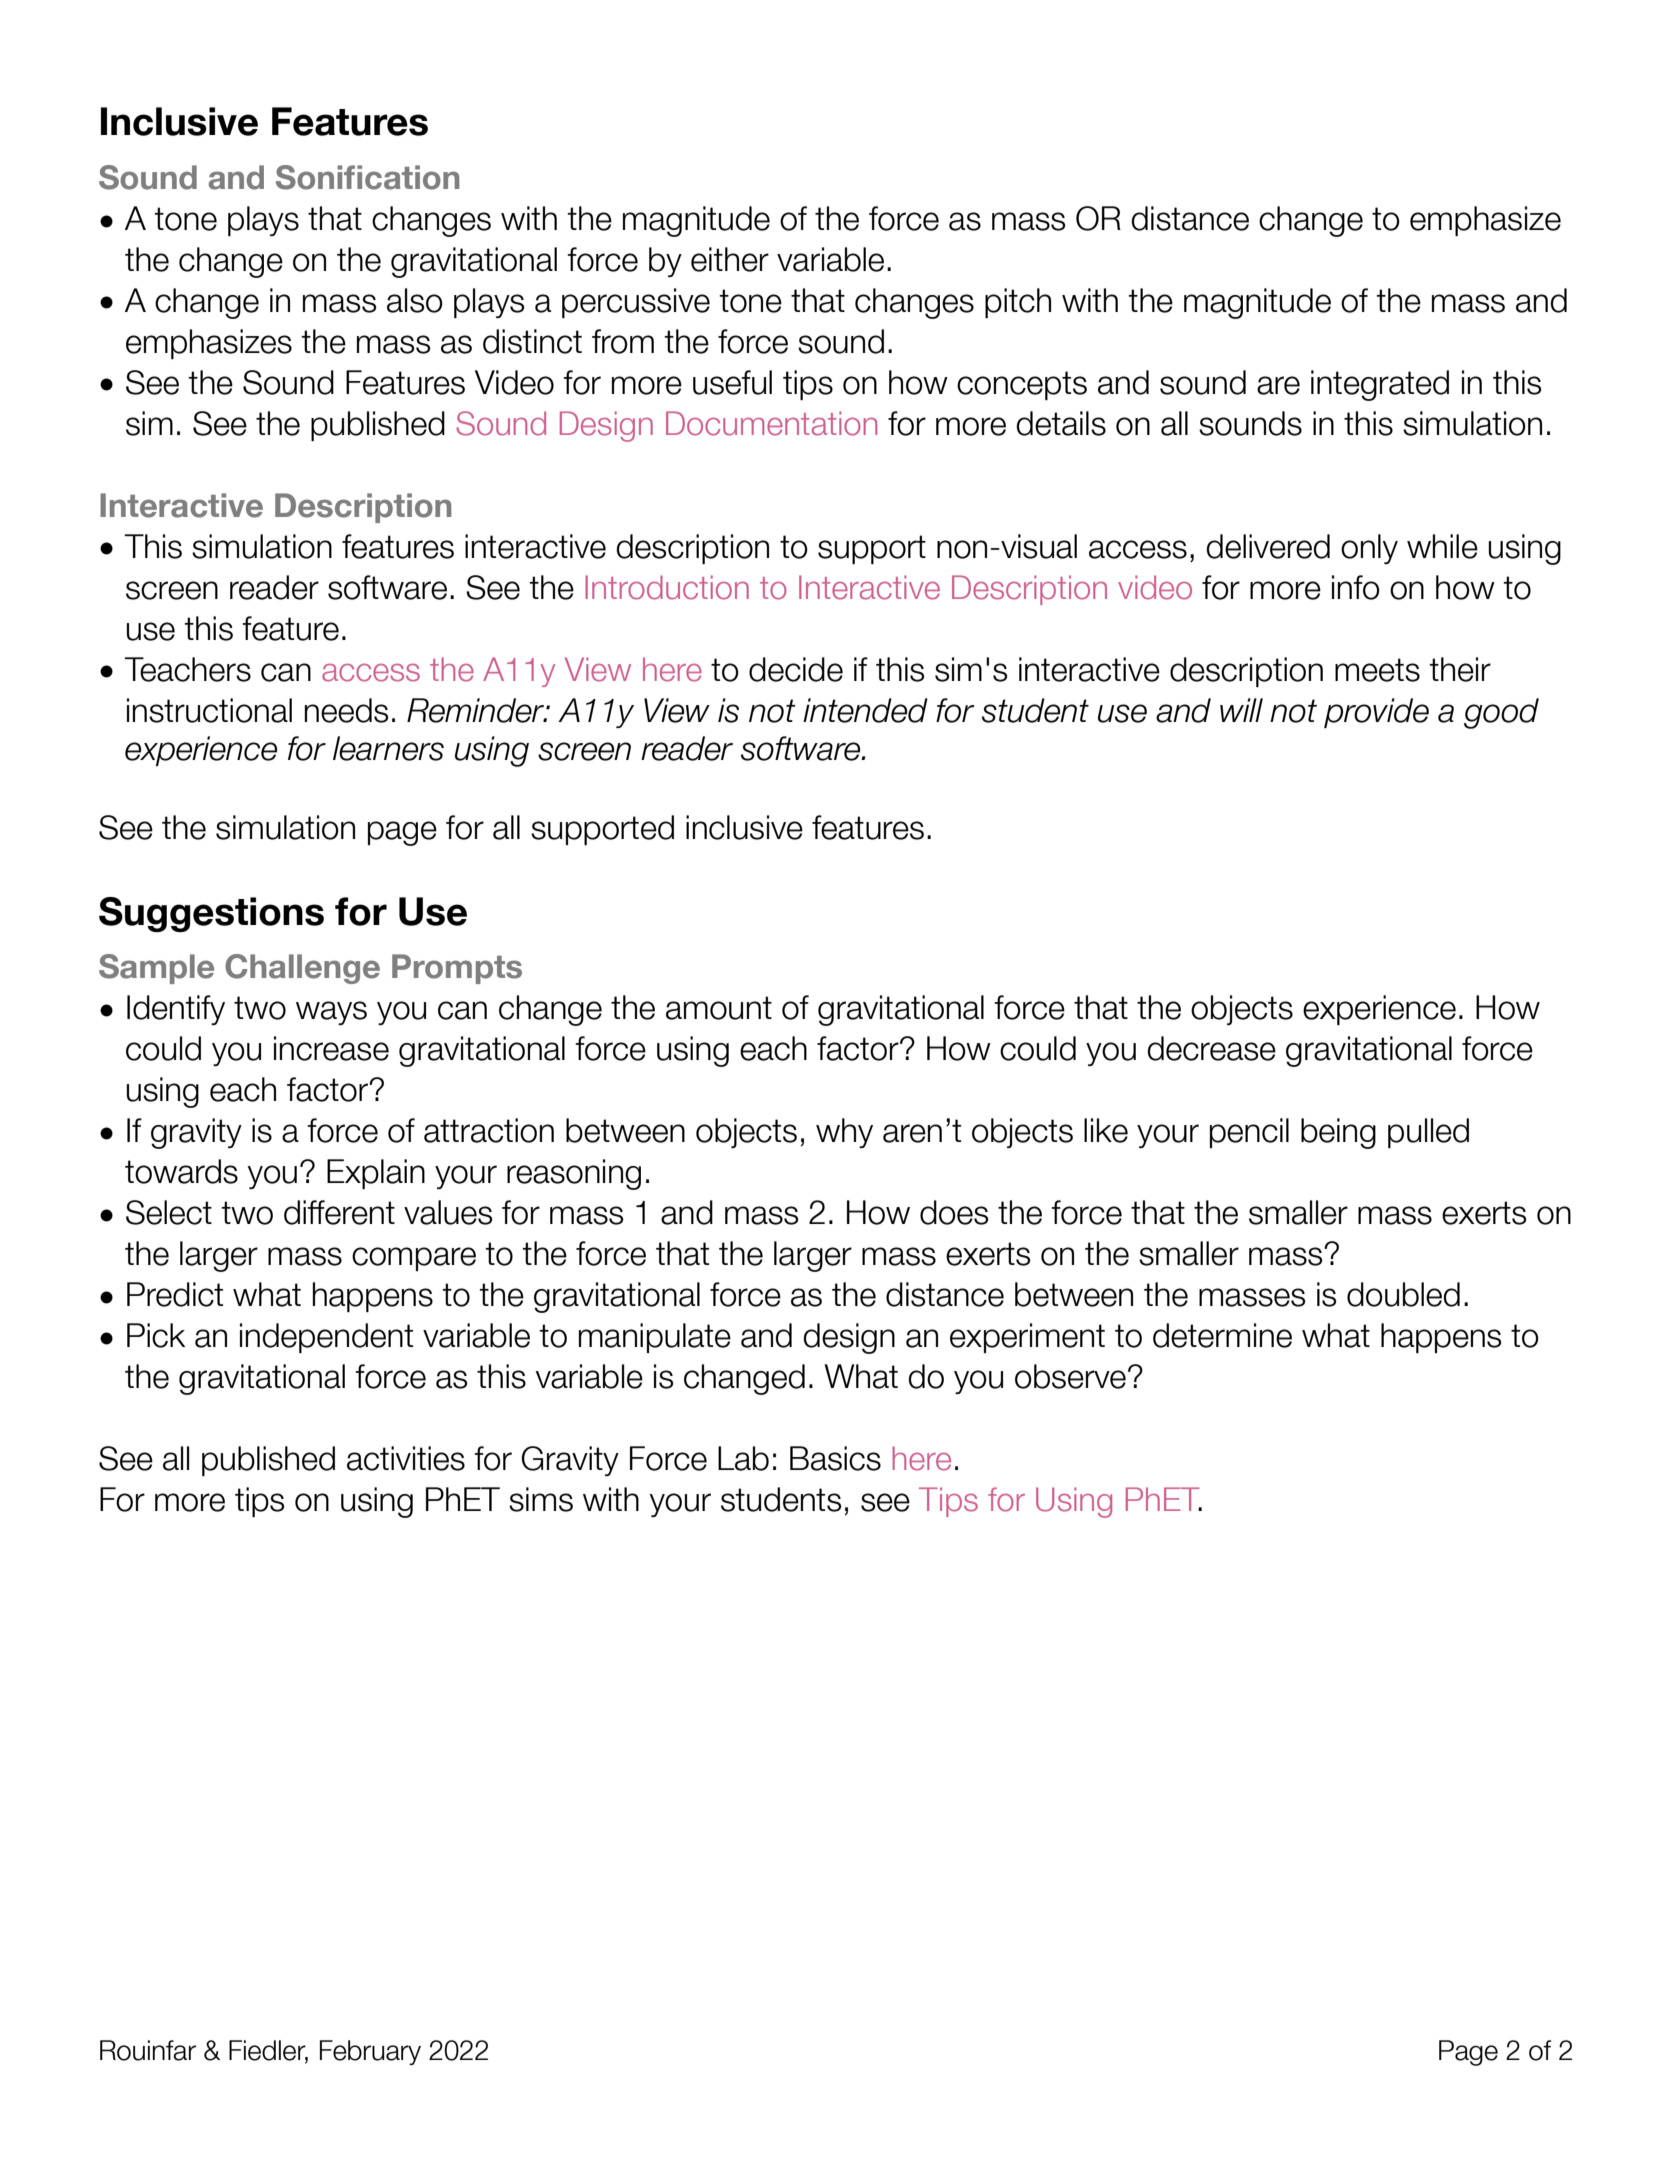 Image resolution: width=1672 pixels, height=2164 pixels. I want to click on either, so click(730, 259).
